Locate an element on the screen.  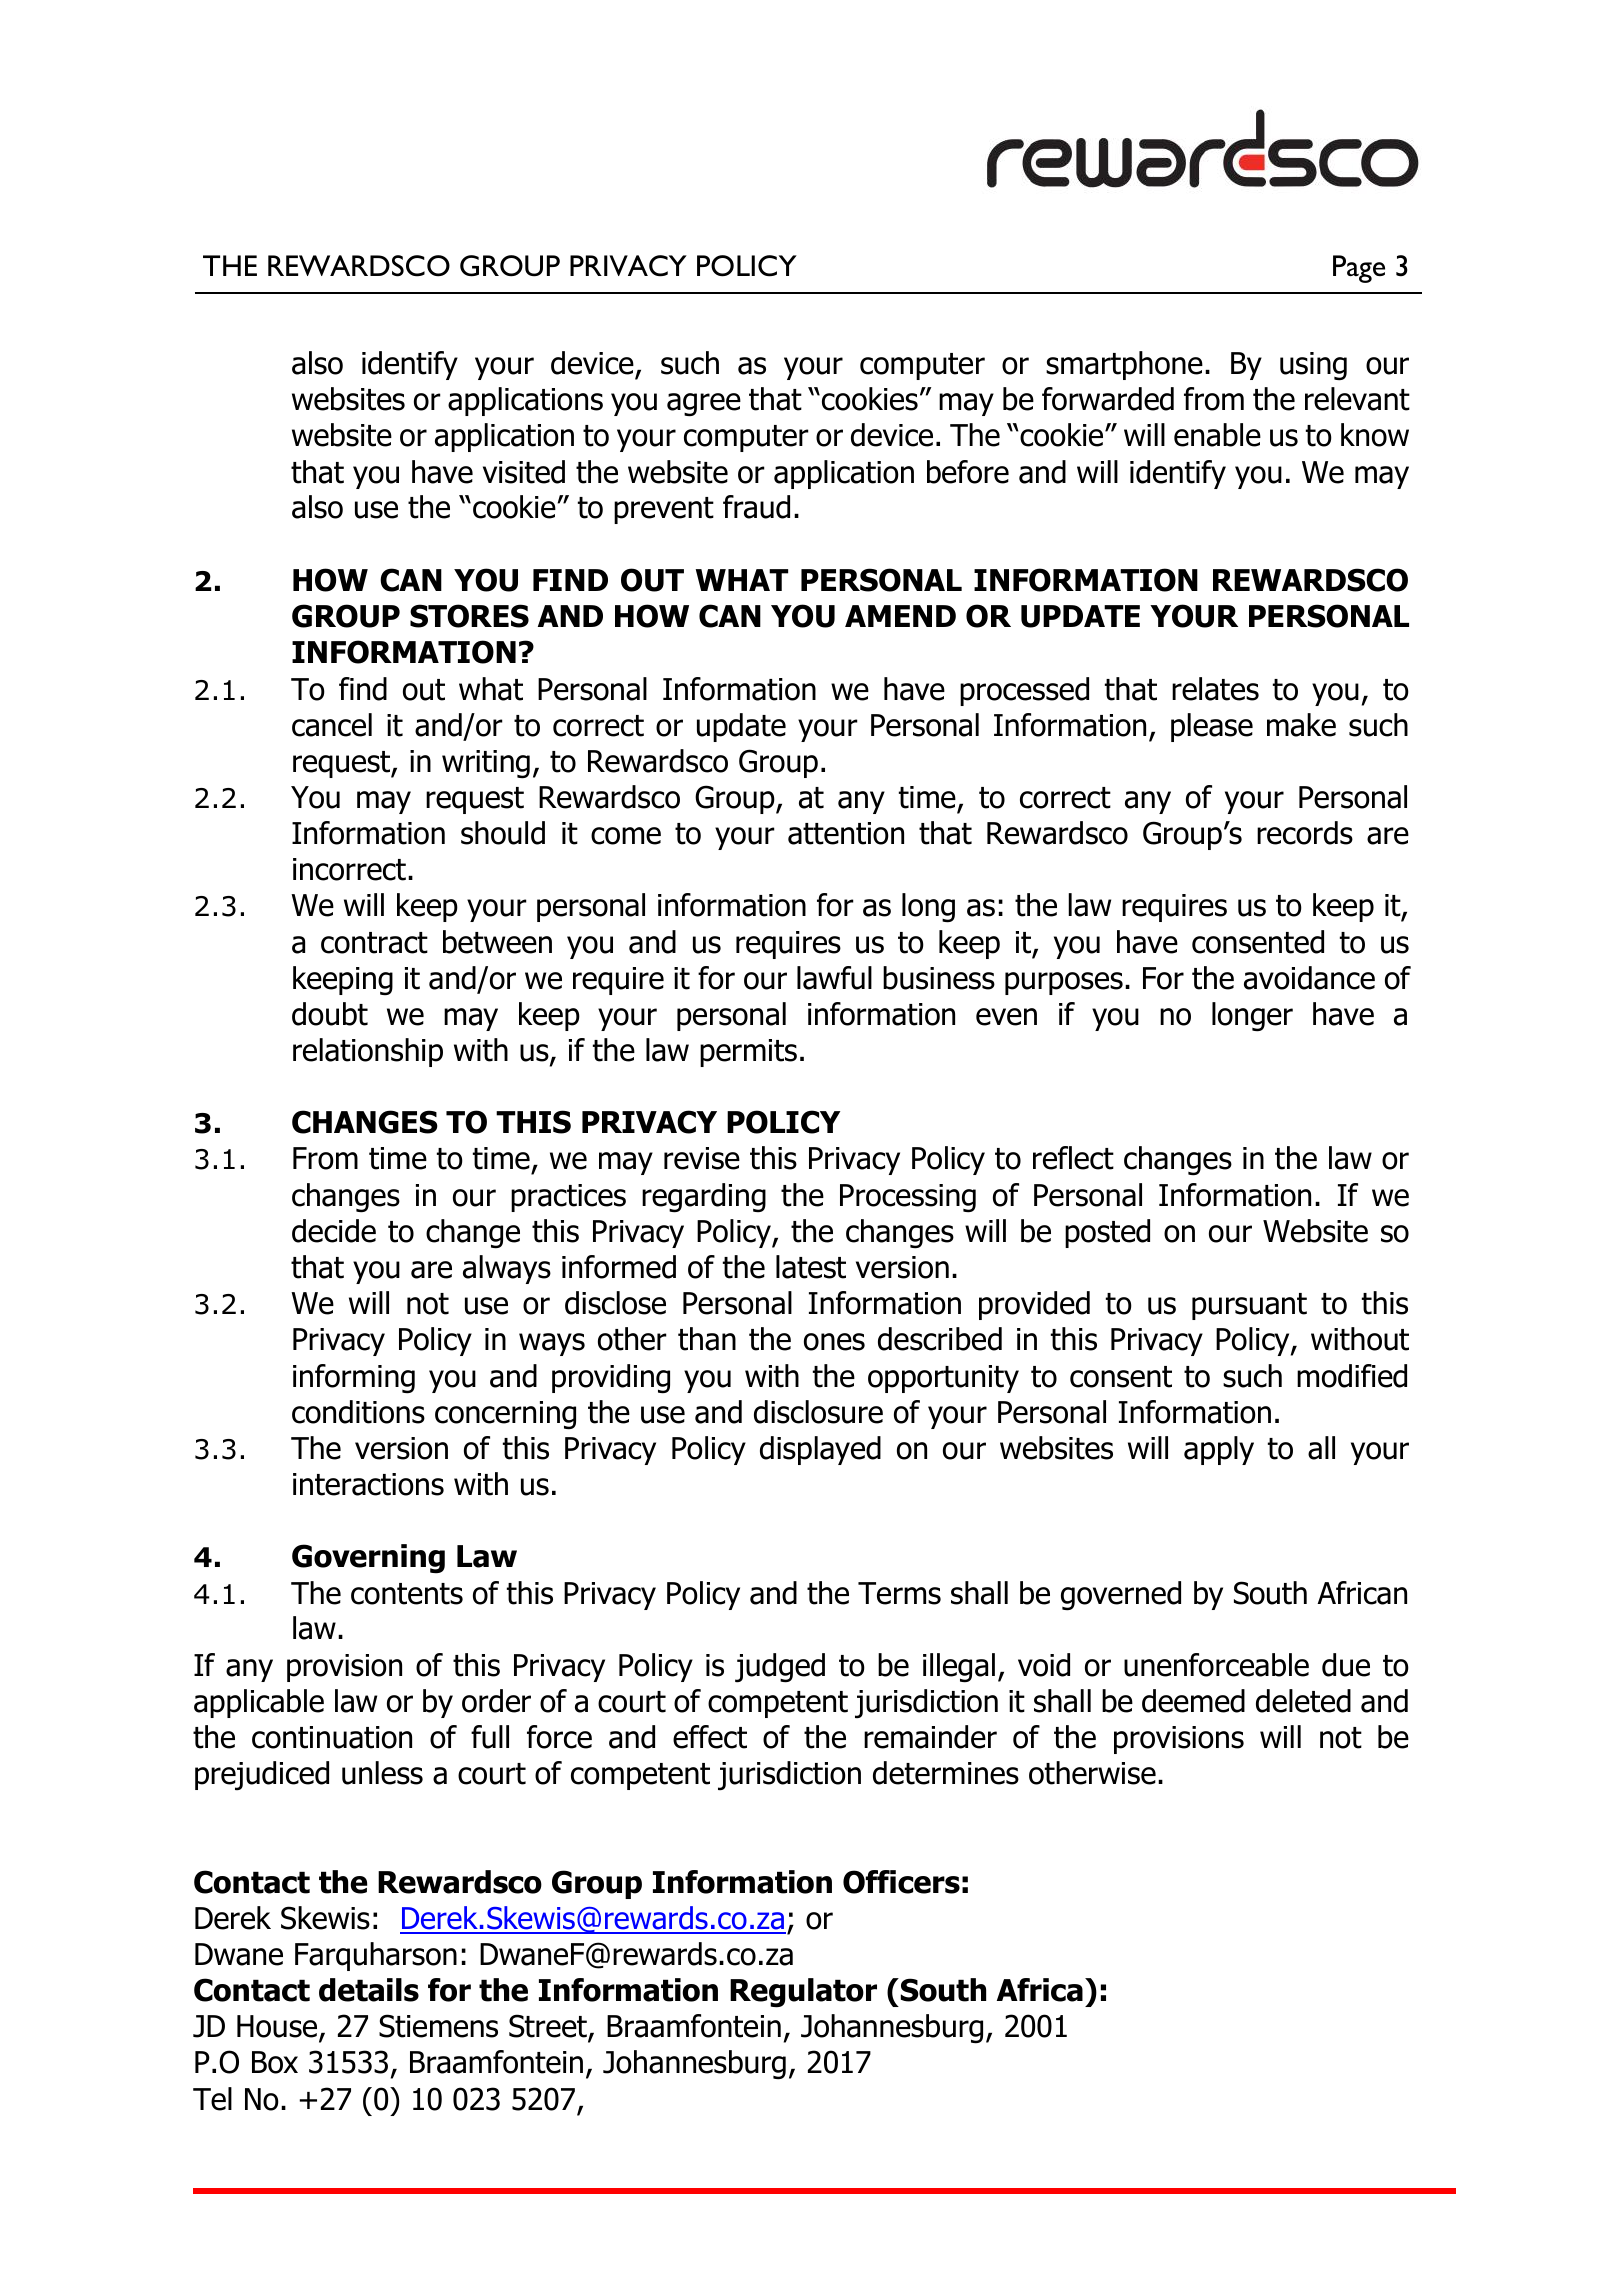
please is located at coordinates (1212, 727).
